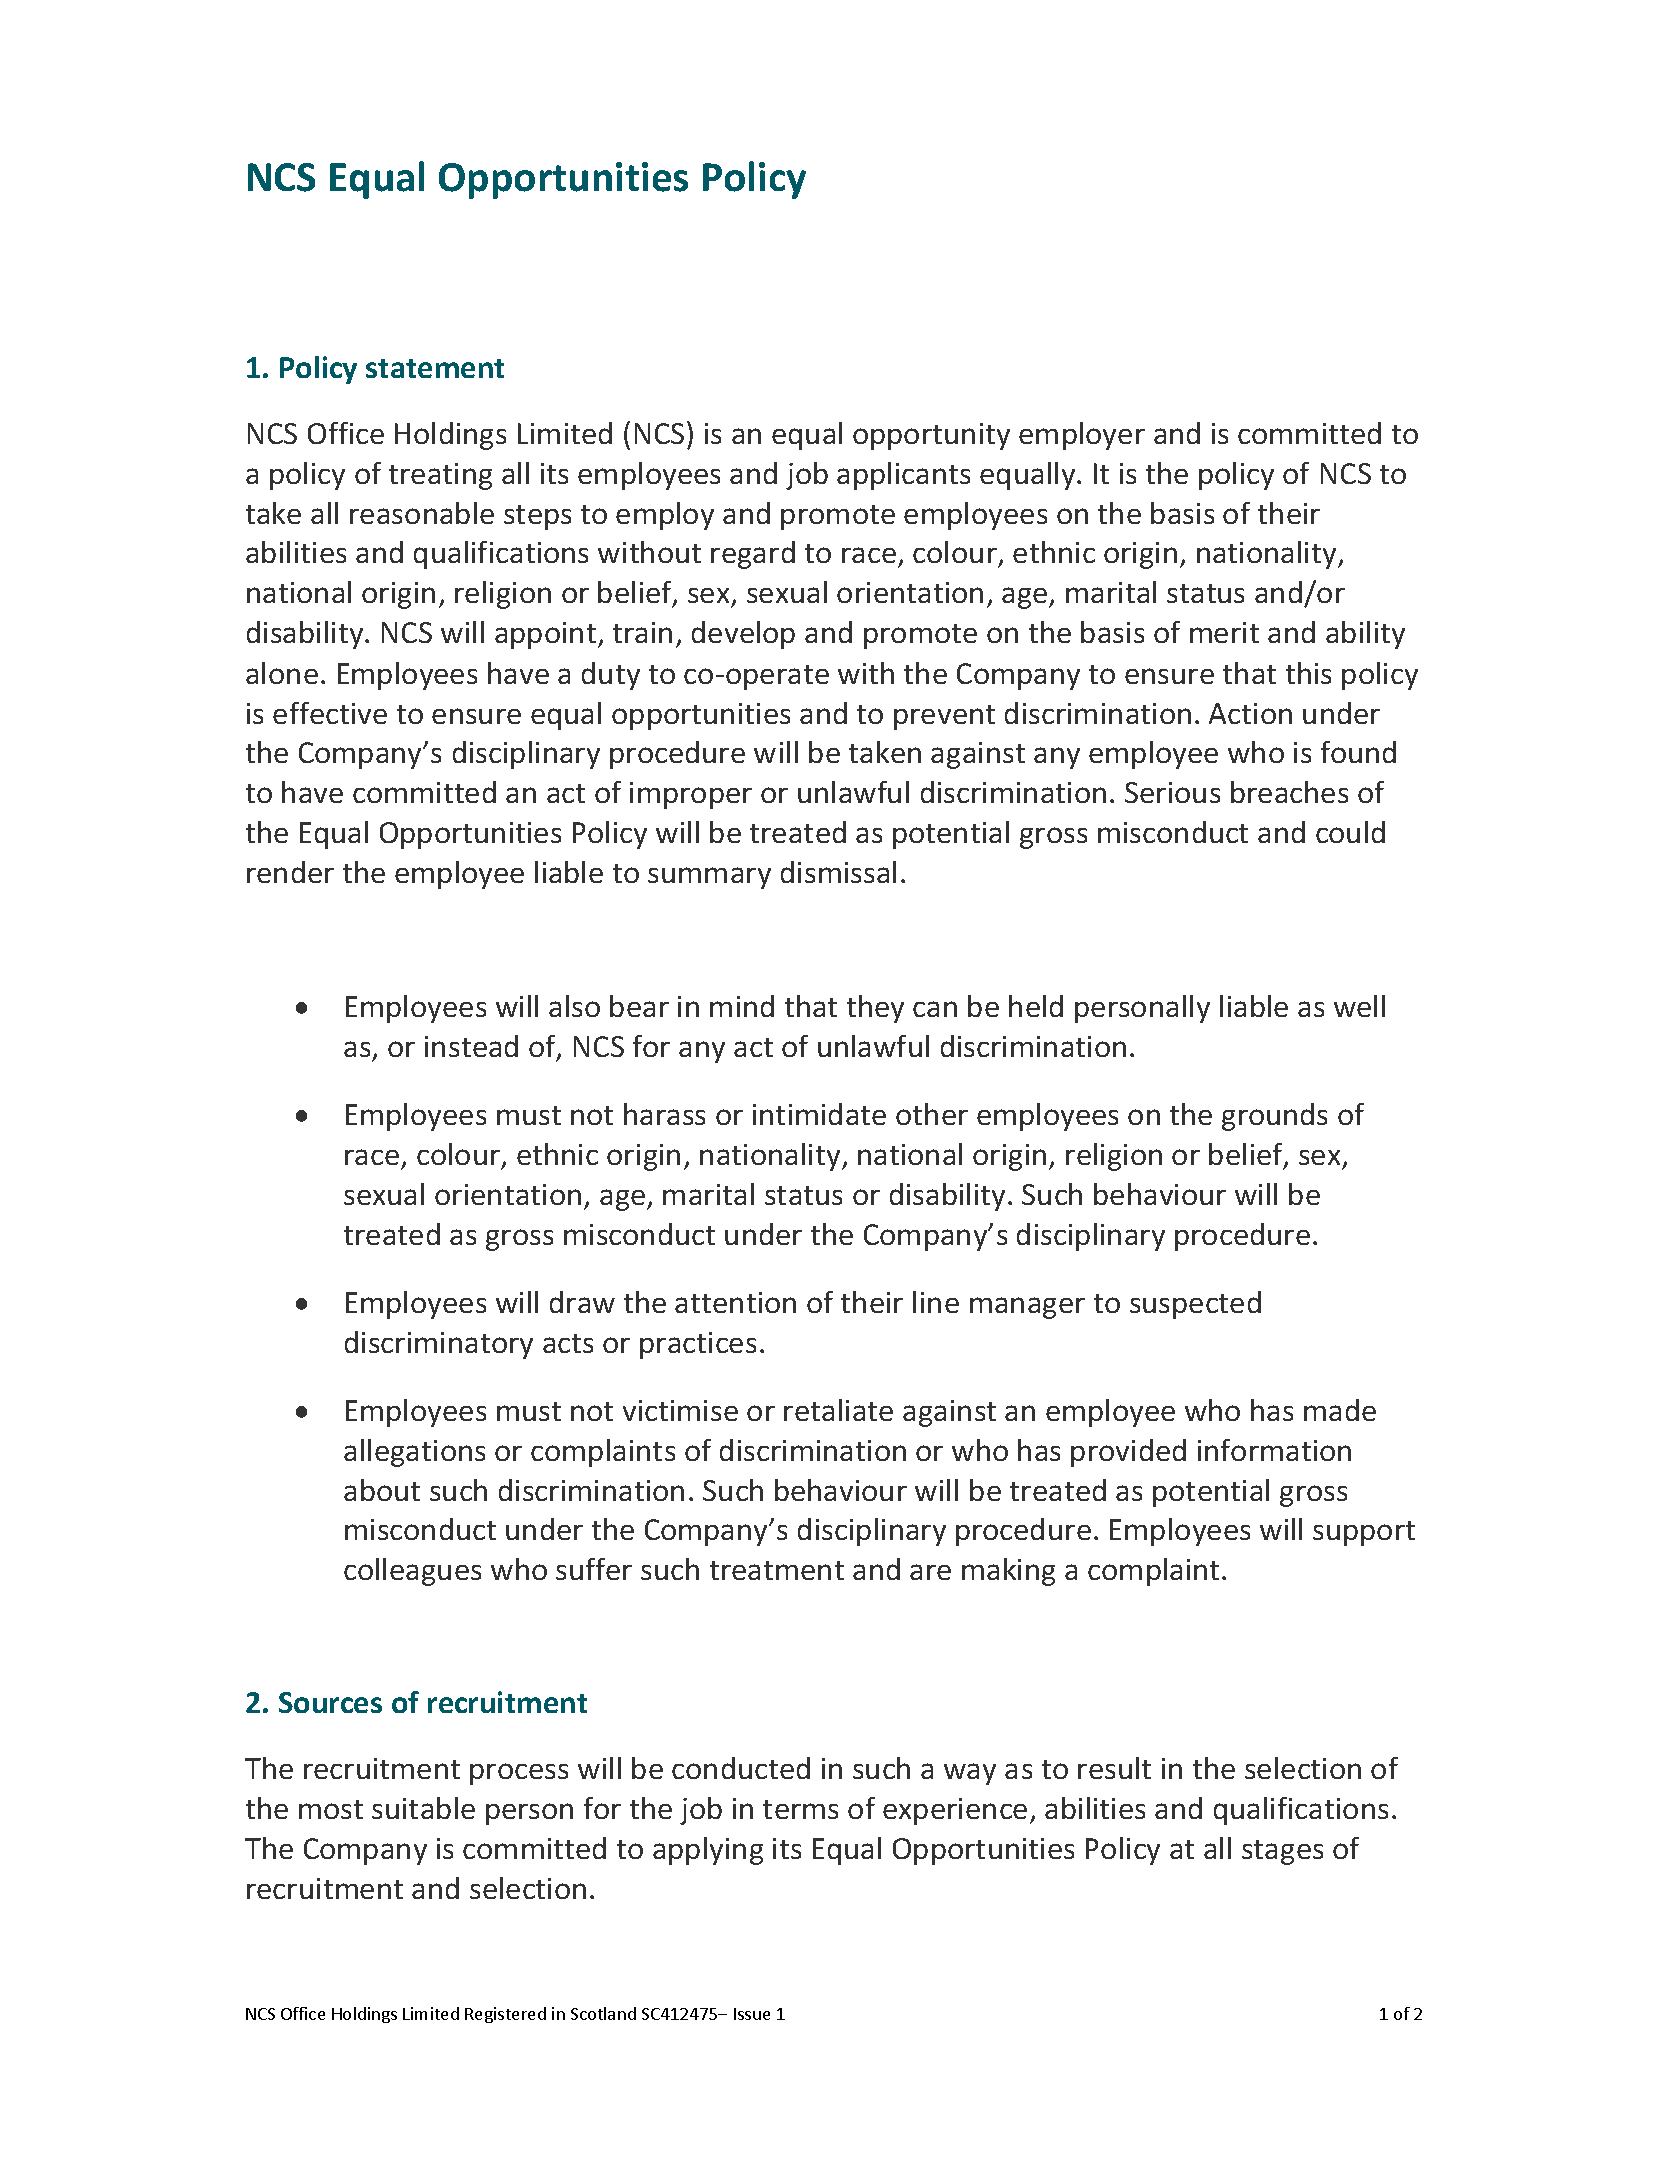  Describe the element at coordinates (435, 368) in the screenshot. I see `statement` at that location.
